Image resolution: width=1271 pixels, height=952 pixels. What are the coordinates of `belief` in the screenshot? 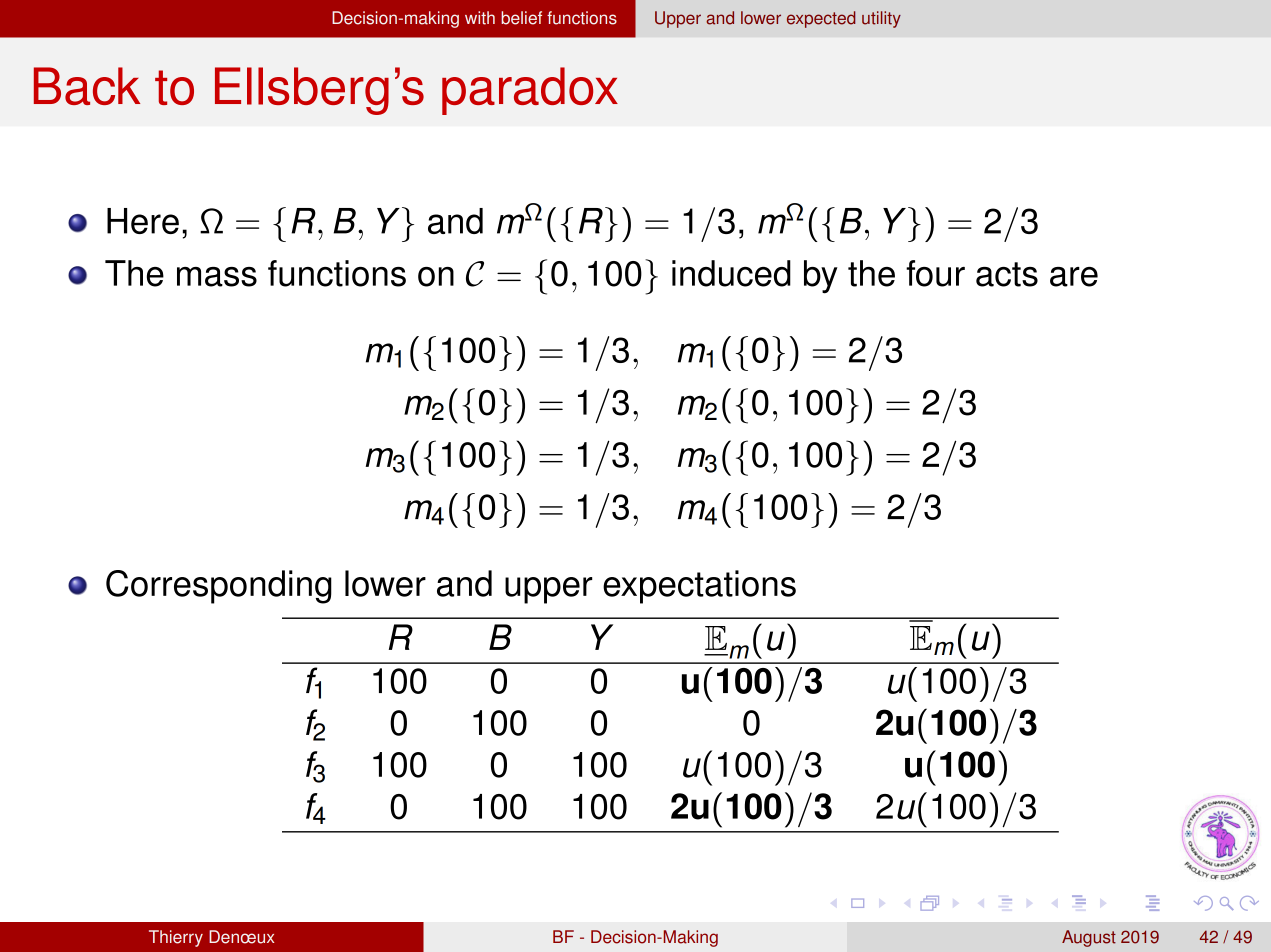 It's located at (521, 18).
